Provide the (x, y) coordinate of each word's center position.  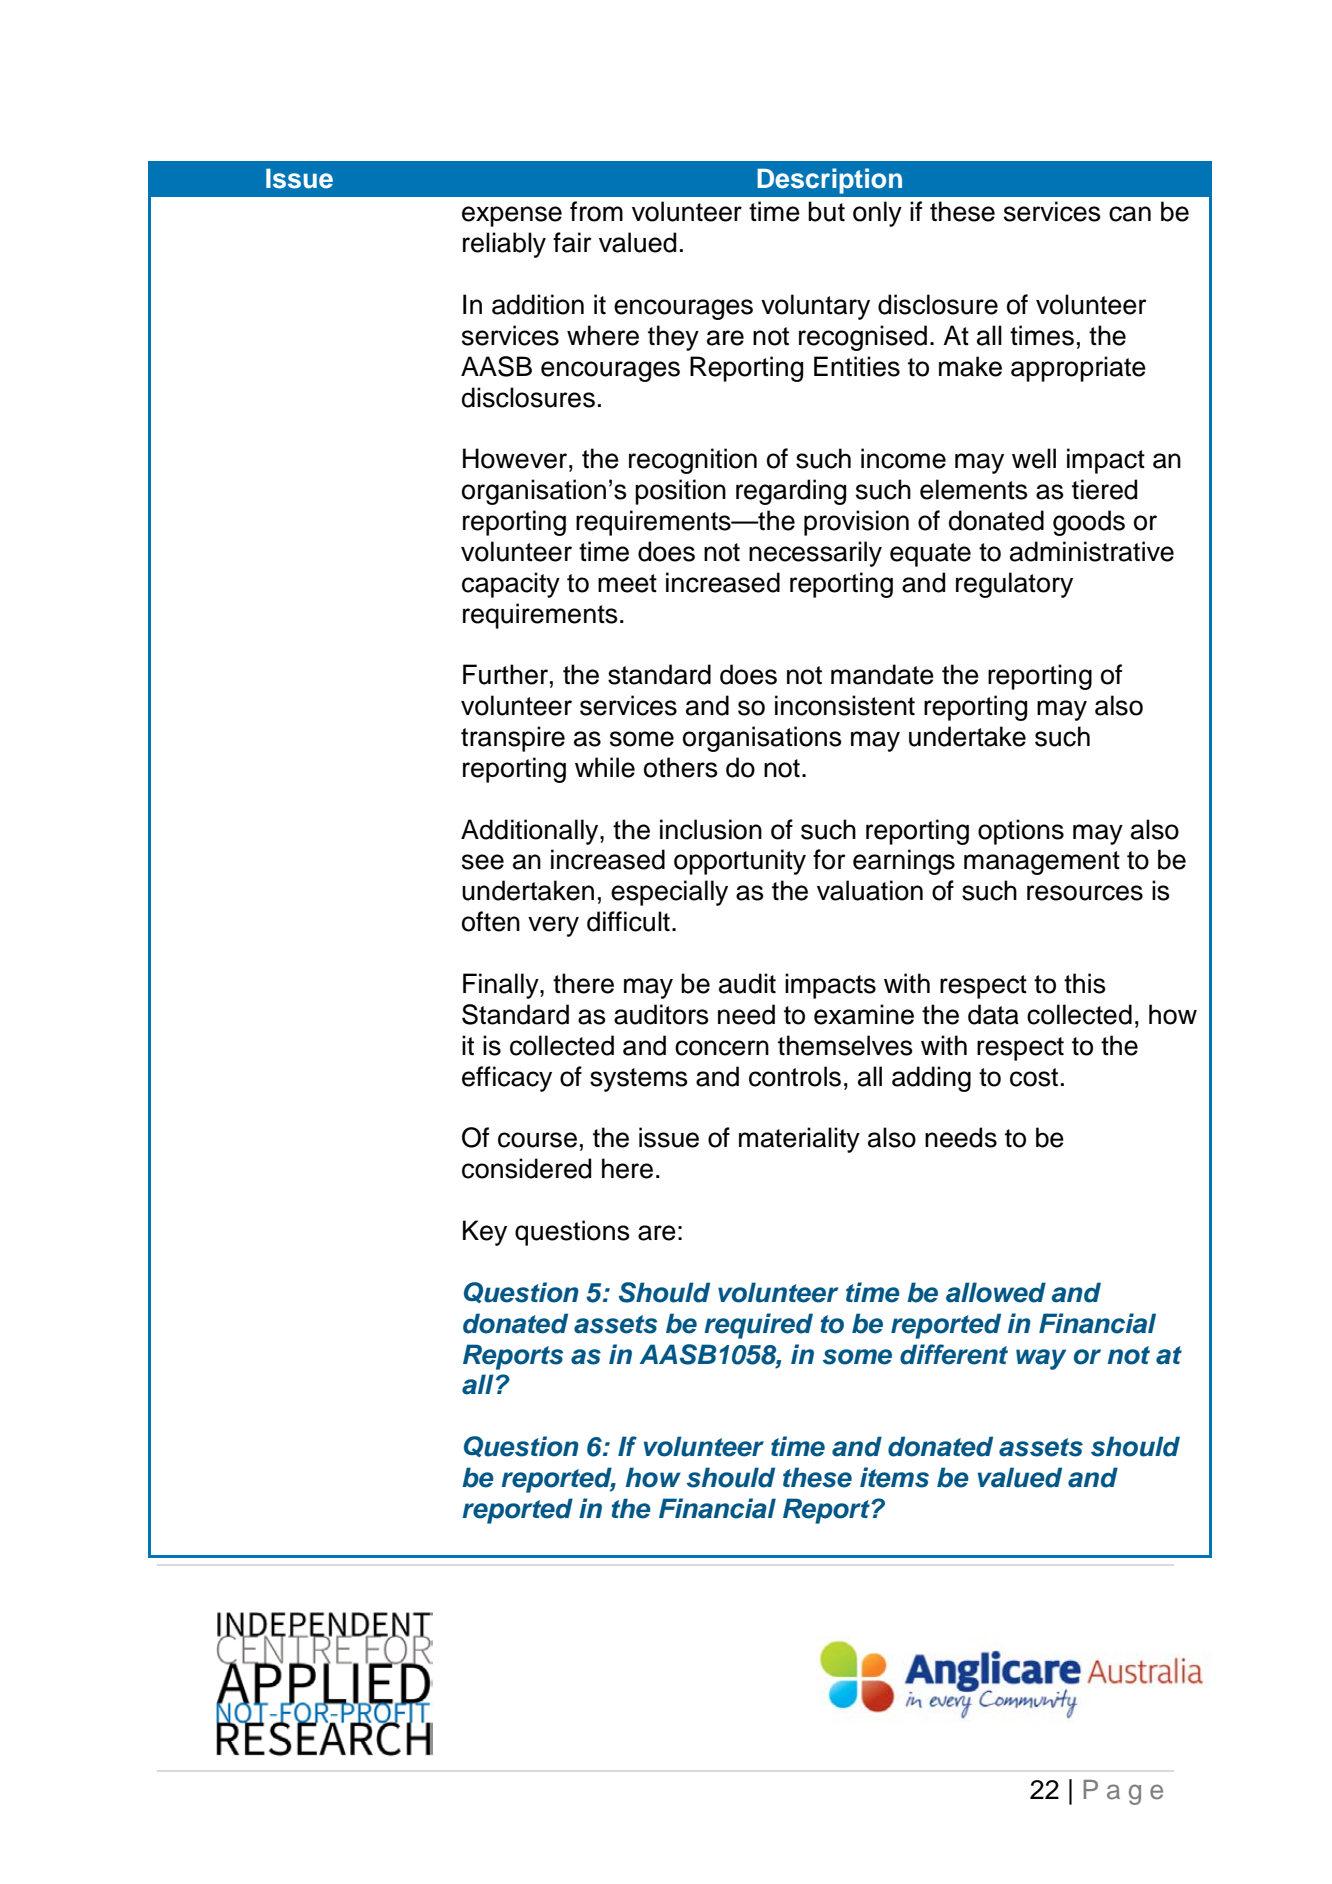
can (1130, 214)
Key (485, 1233)
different (954, 1354)
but (826, 211)
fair (572, 242)
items (894, 1477)
